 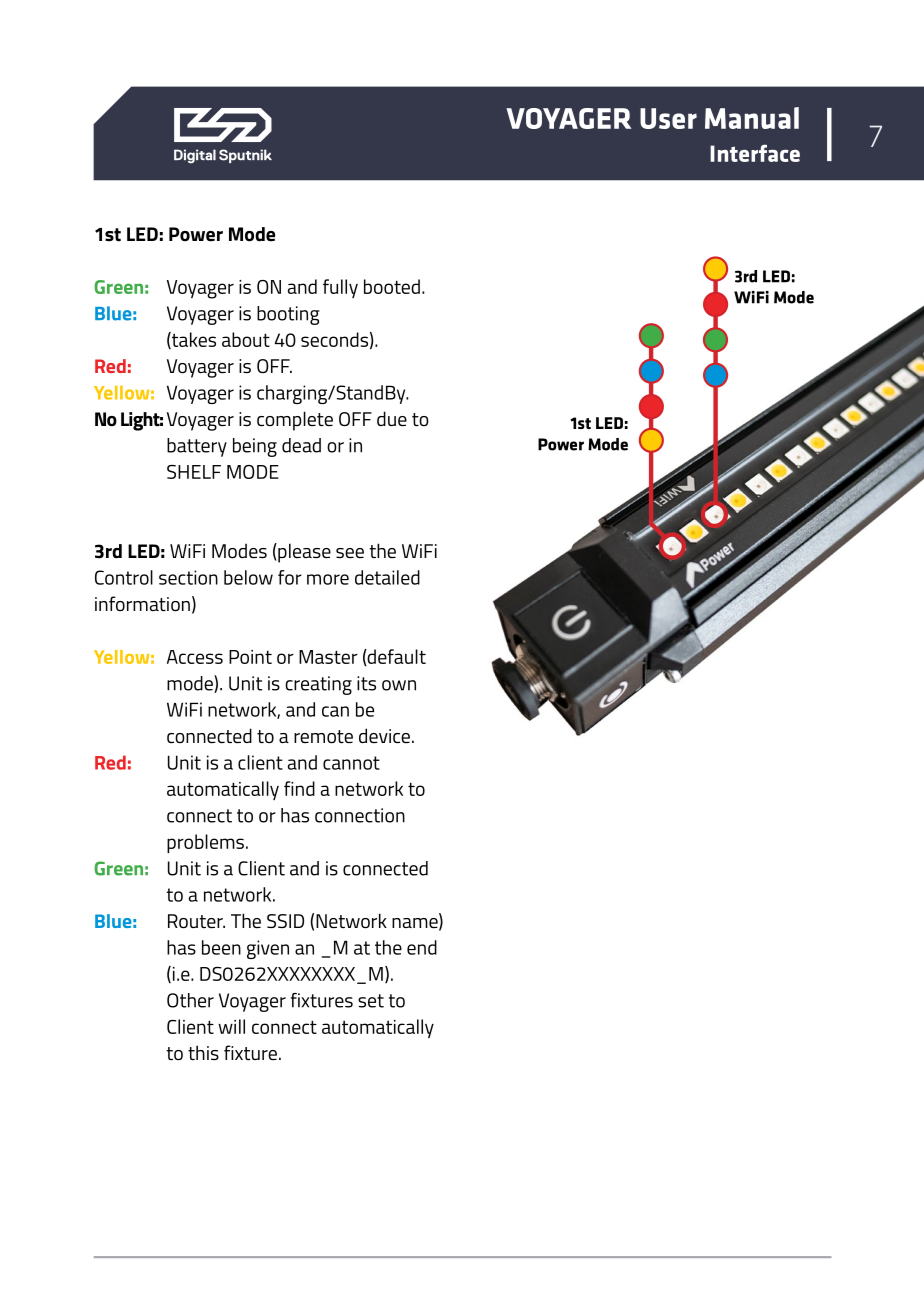 I want to click on section, so click(x=188, y=577).
